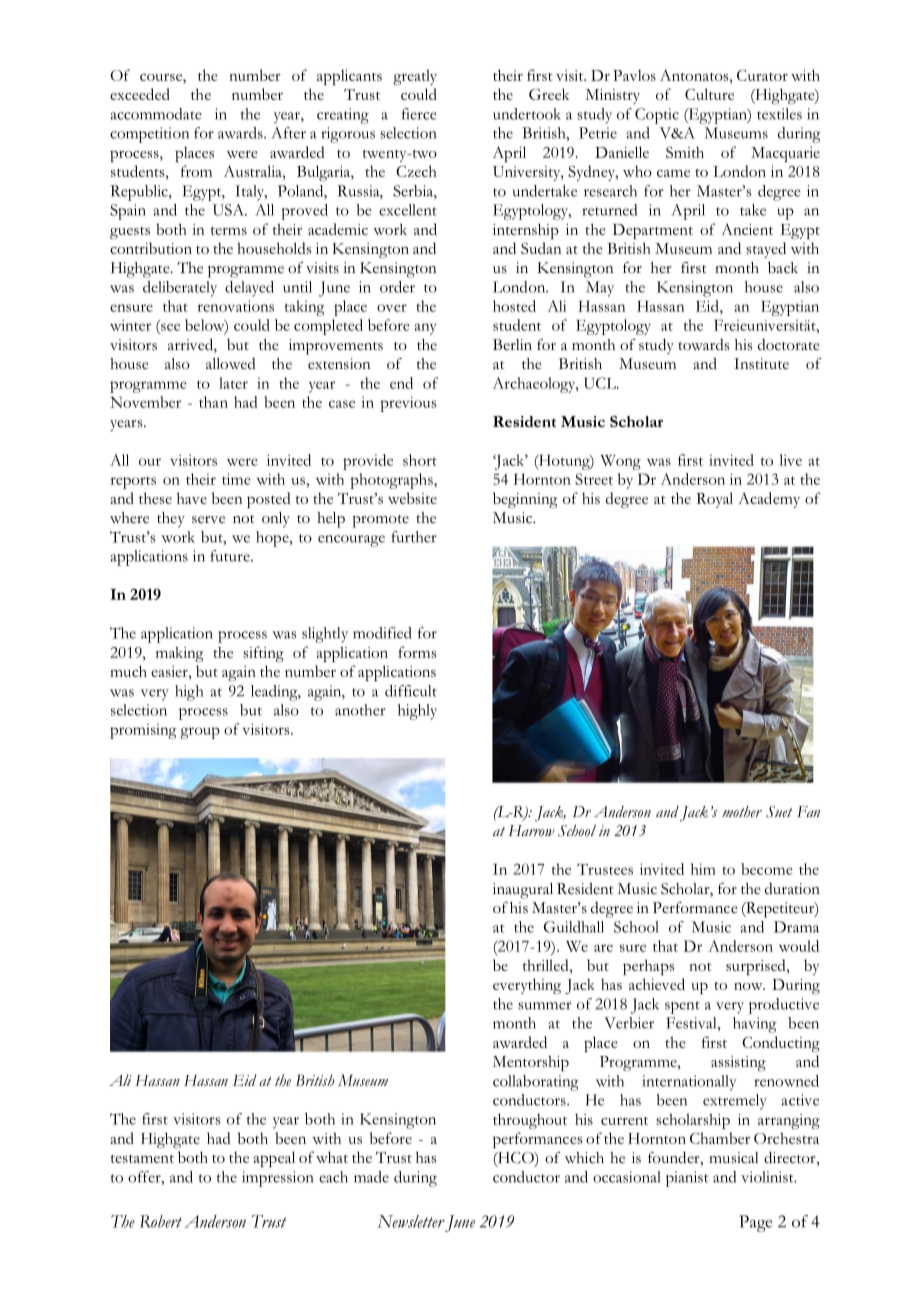  What do you see at coordinates (236, 479) in the document?
I see `time` at bounding box center [236, 479].
